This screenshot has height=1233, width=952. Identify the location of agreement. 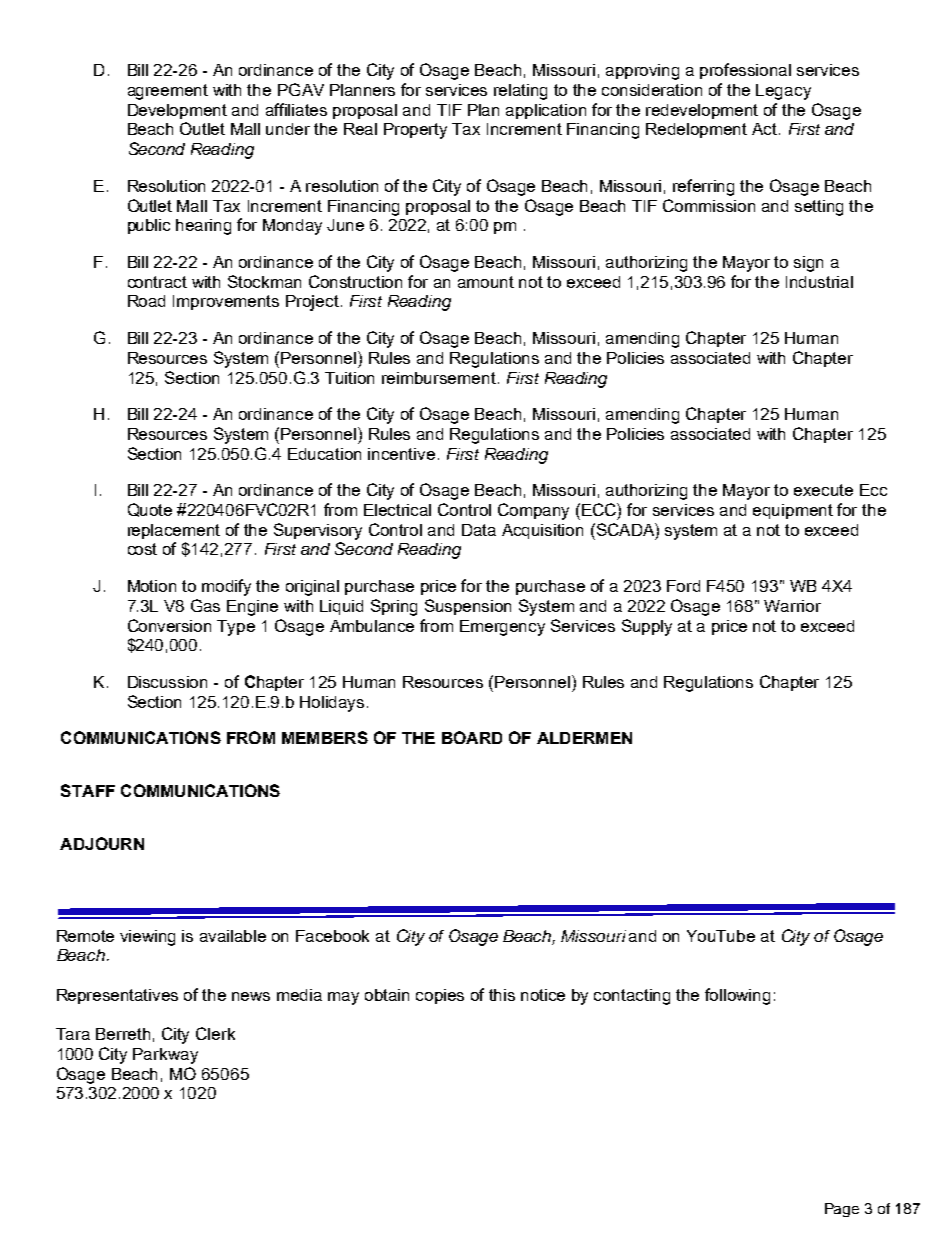
(168, 92).
